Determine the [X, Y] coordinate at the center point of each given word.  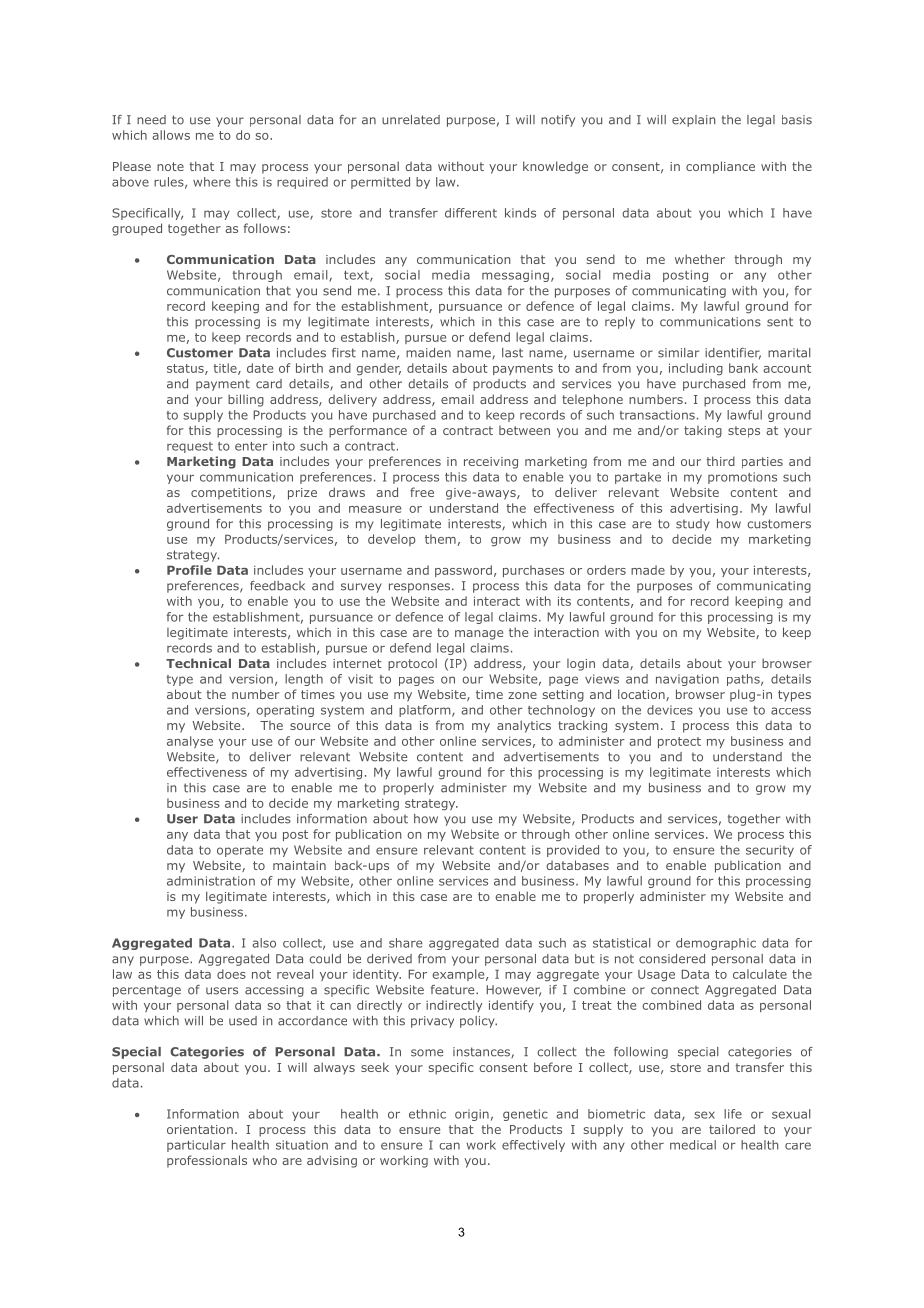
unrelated [411, 120]
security [770, 851]
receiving [491, 463]
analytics [524, 726]
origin [472, 1115]
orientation [200, 1129]
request [190, 447]
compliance [720, 167]
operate [240, 851]
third [720, 461]
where [211, 182]
